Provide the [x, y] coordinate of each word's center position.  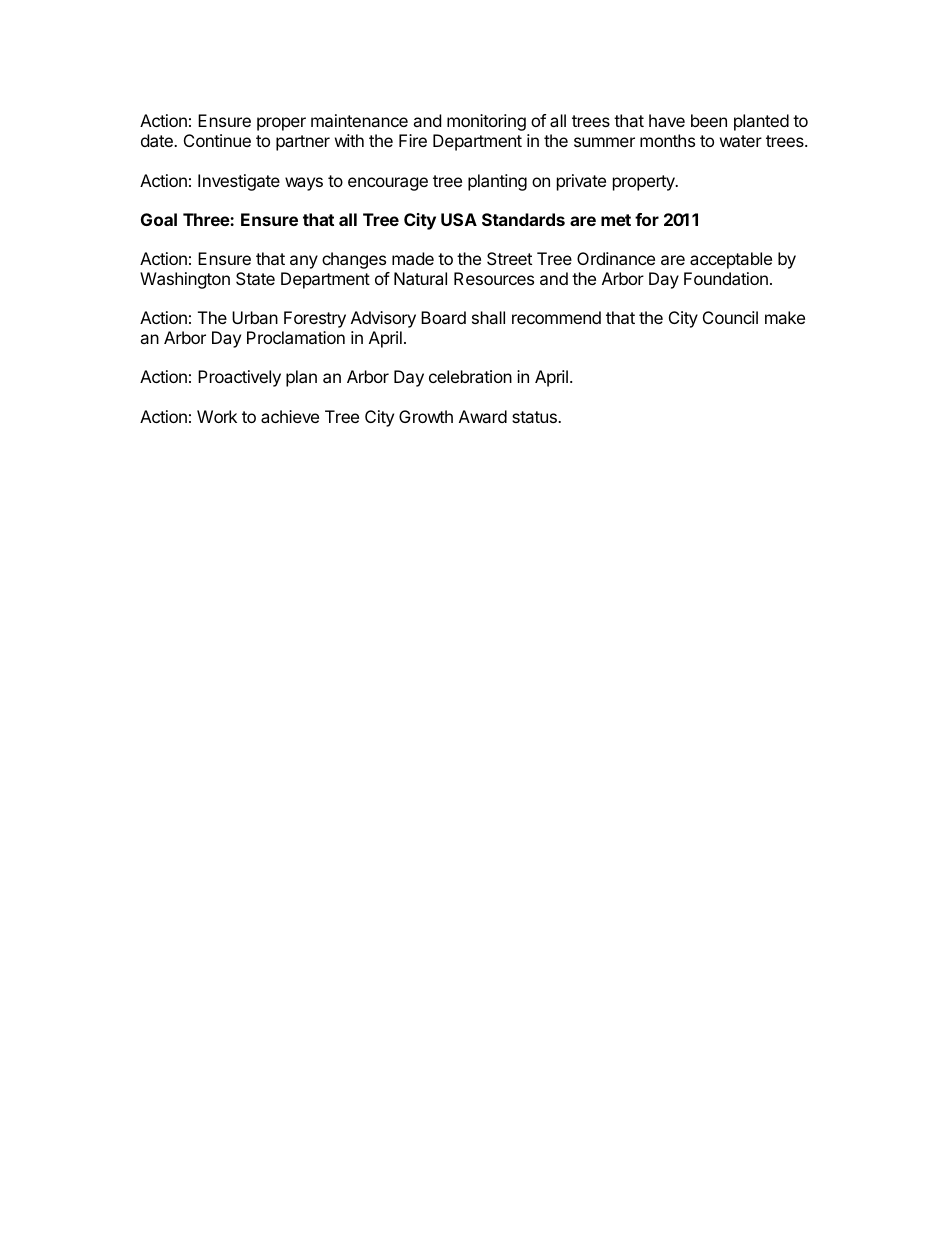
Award [483, 416]
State [255, 278]
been [709, 120]
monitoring [486, 122]
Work [217, 416]
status [535, 417]
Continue [217, 140]
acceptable [731, 260]
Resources [494, 278]
